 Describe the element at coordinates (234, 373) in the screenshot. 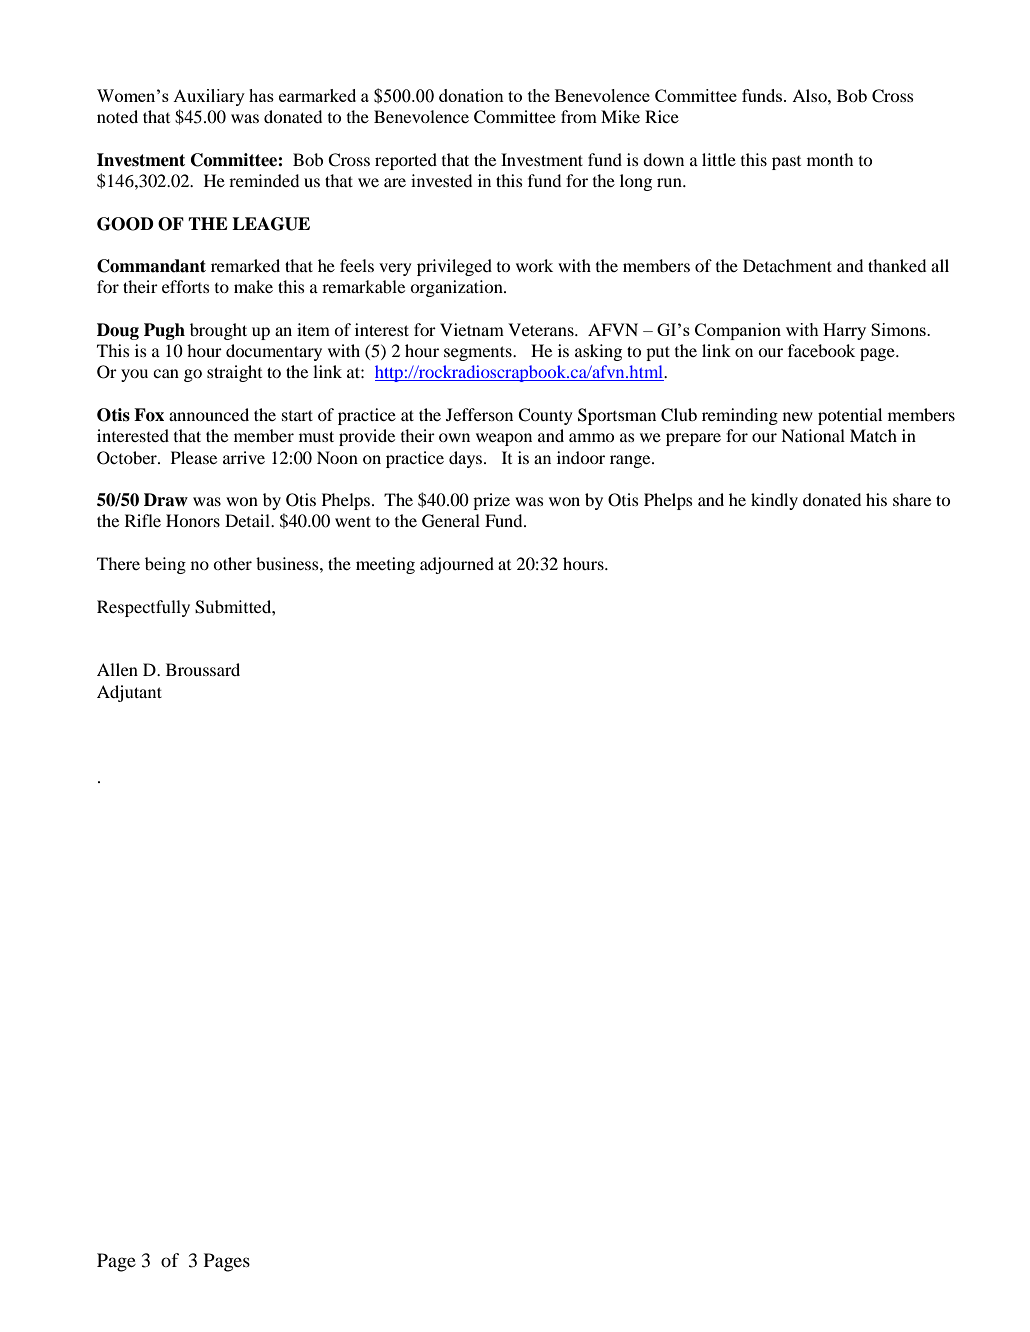

I see `straight` at that location.
